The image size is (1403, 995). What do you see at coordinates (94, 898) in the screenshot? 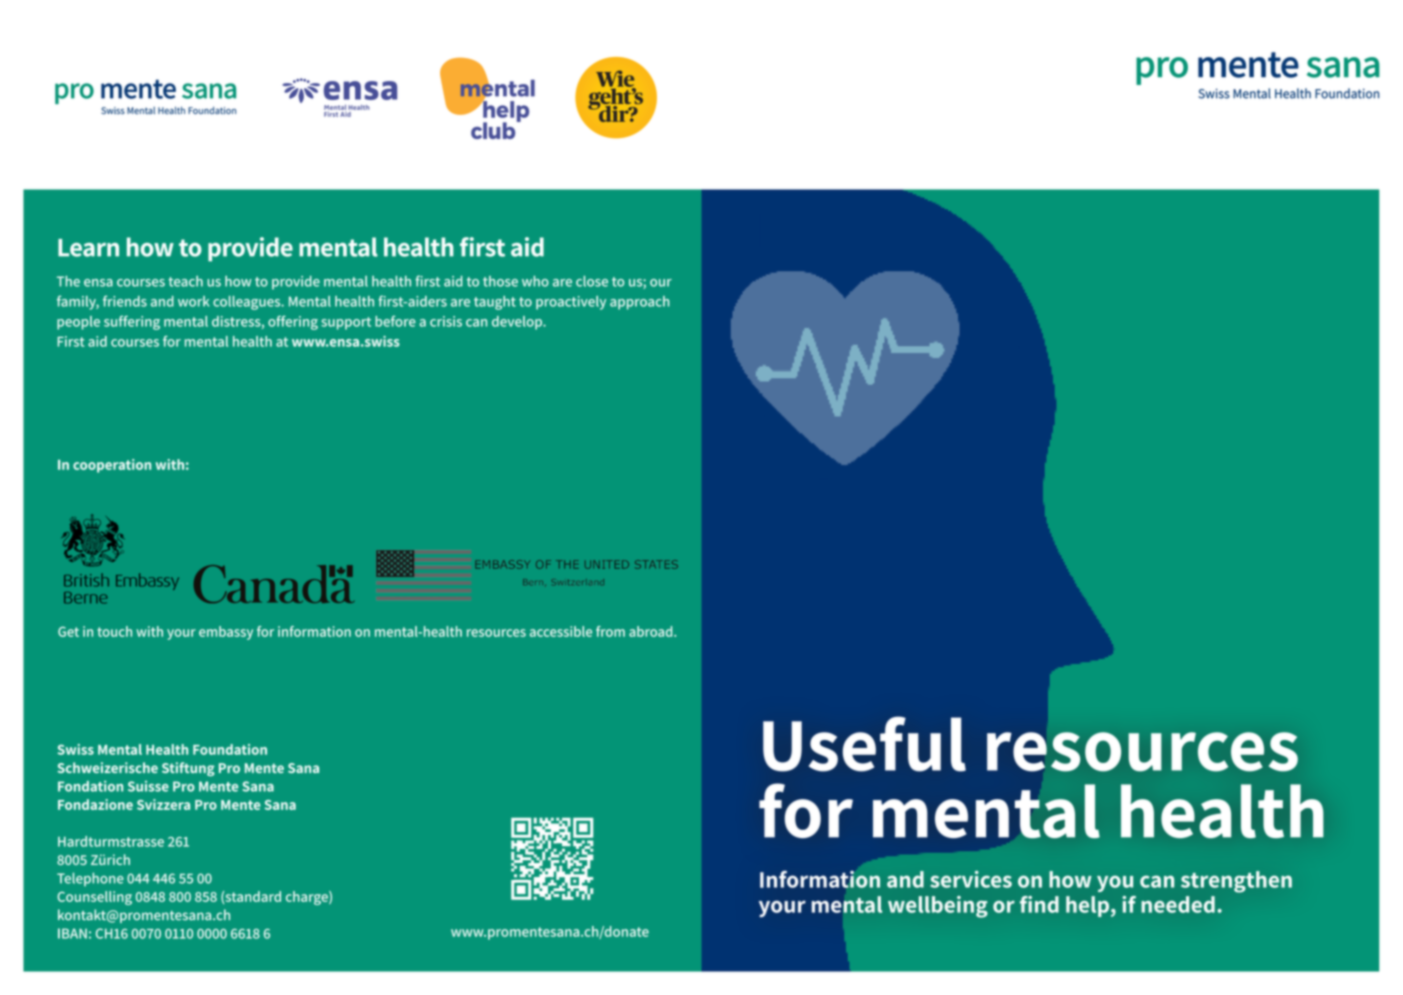
I see `Counselling` at bounding box center [94, 898].
